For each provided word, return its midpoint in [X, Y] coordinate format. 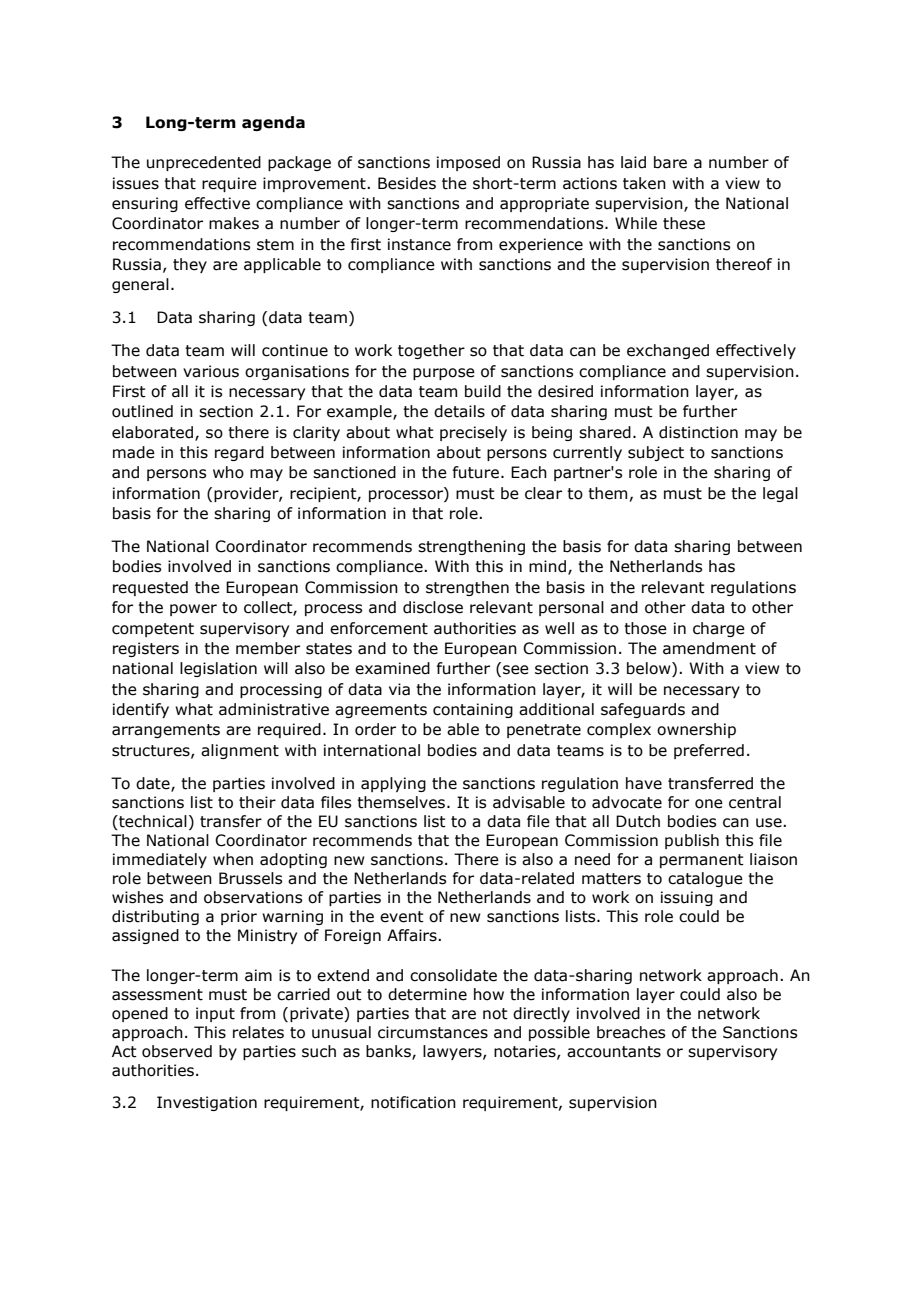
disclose [433, 607]
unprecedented [204, 163]
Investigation [207, 1103]
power [193, 610]
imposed [468, 163]
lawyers [453, 1052]
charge [719, 629]
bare [670, 162]
